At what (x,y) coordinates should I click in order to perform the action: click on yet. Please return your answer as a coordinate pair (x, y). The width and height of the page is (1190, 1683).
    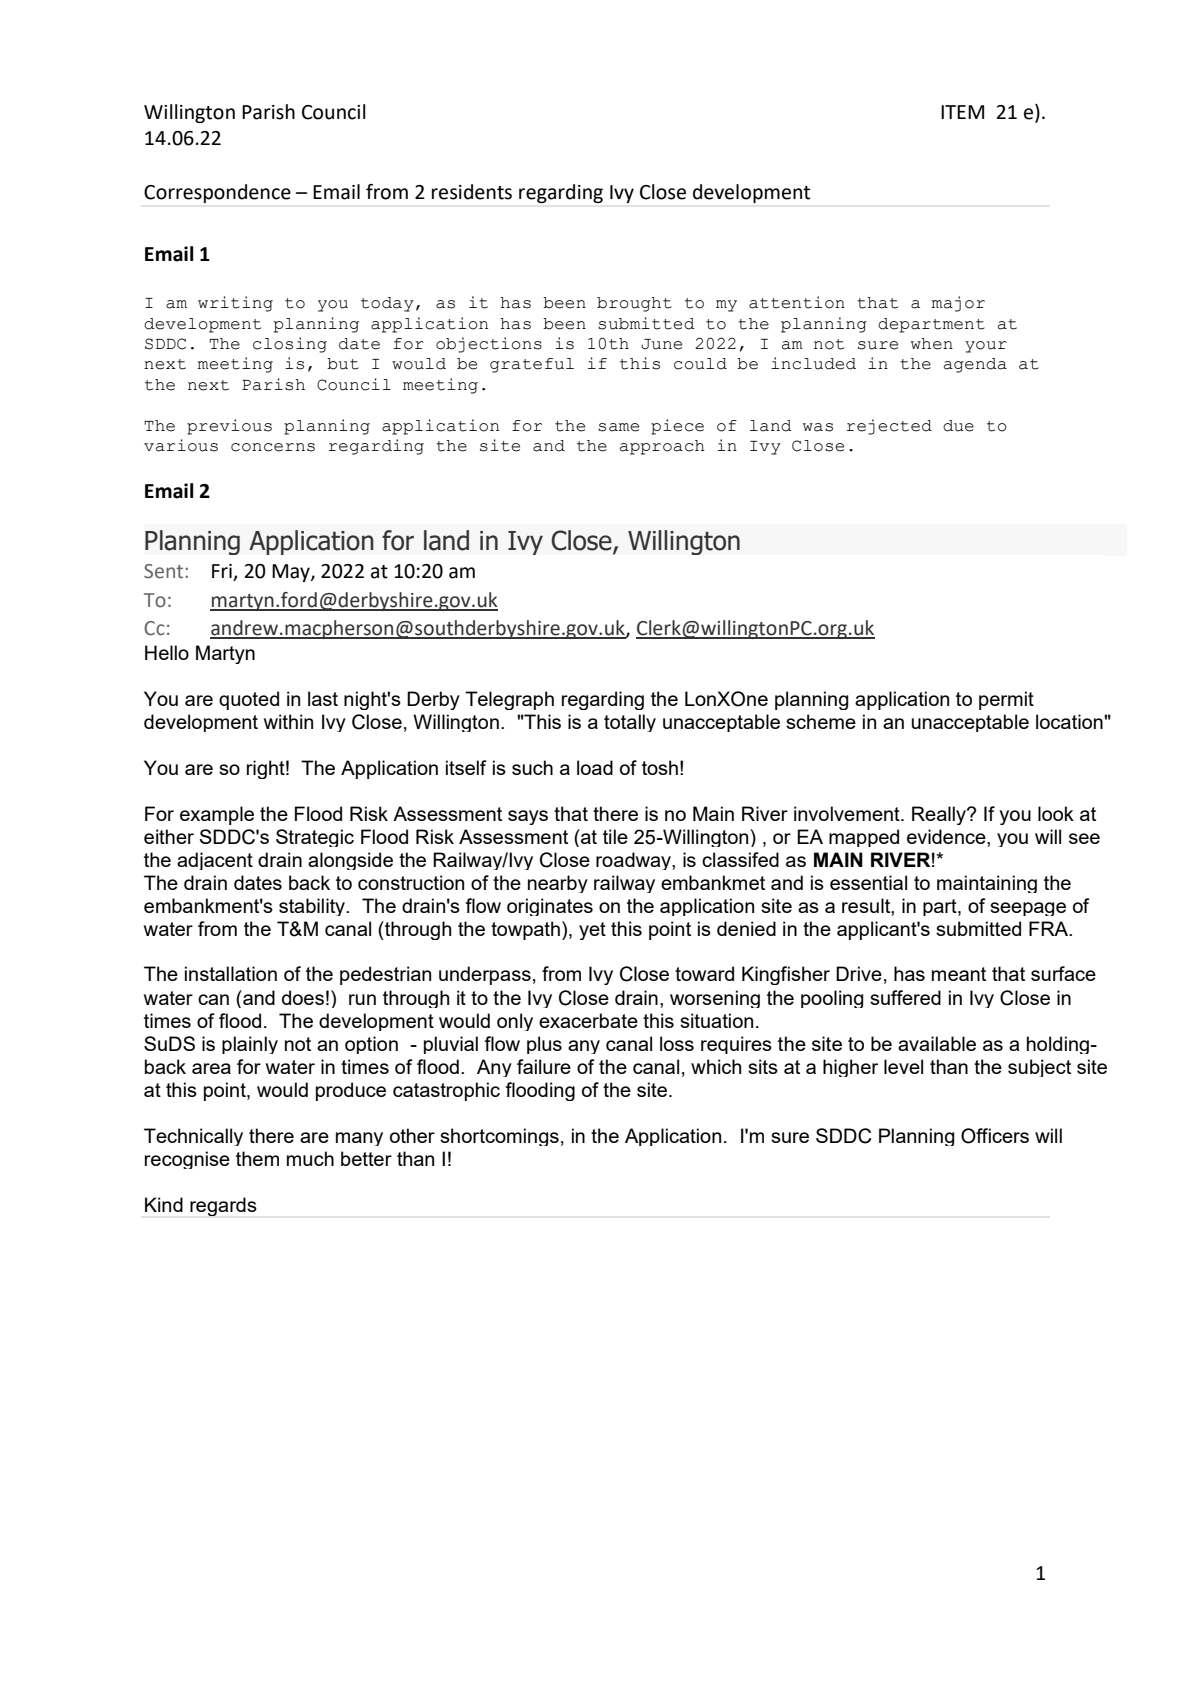
    Looking at the image, I should click on (592, 931).
